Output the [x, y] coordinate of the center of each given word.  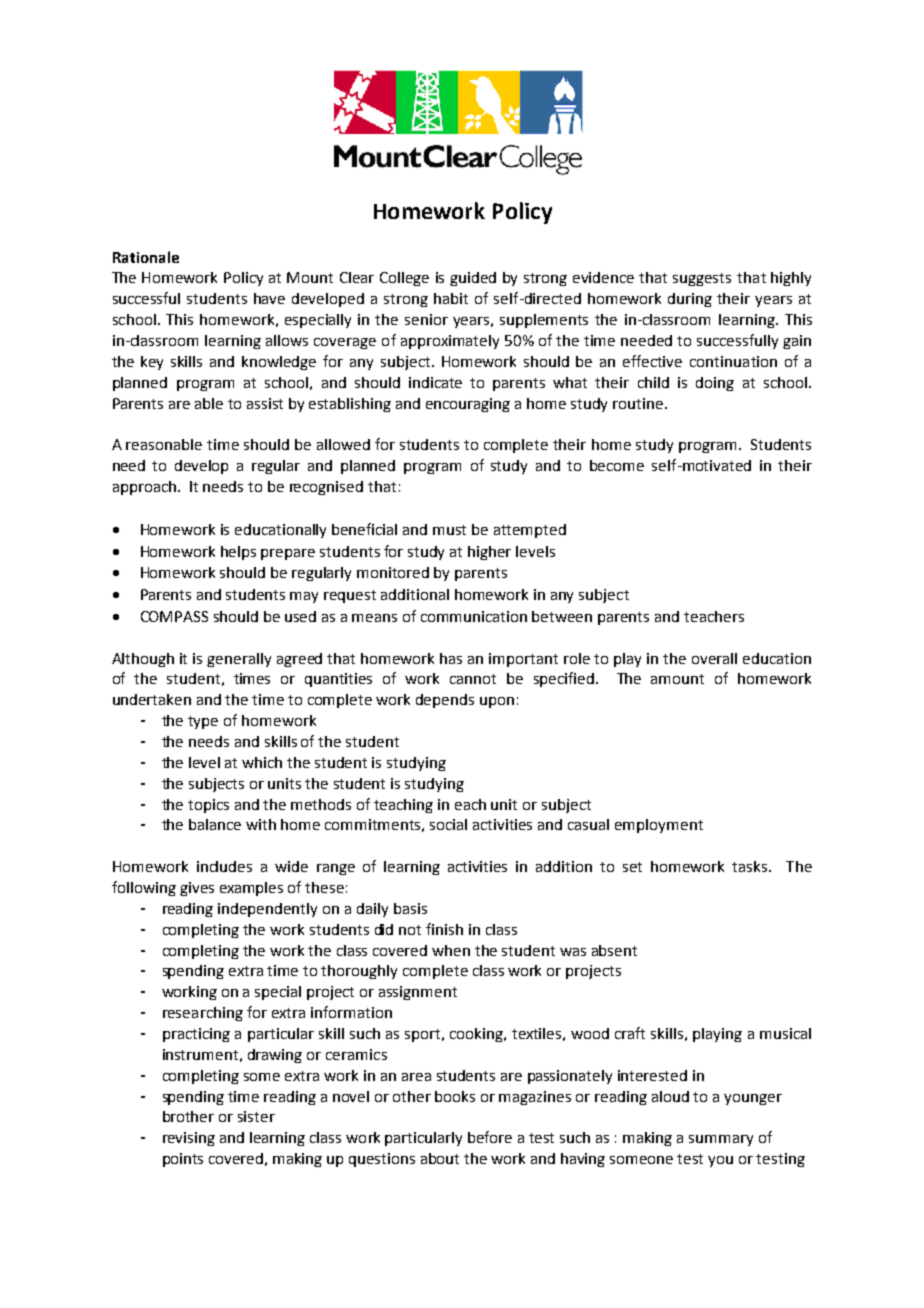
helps [238, 553]
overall [714, 658]
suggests [702, 279]
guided [473, 279]
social [448, 824]
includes [224, 866]
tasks [751, 866]
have [269, 298]
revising [189, 1139]
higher [489, 553]
